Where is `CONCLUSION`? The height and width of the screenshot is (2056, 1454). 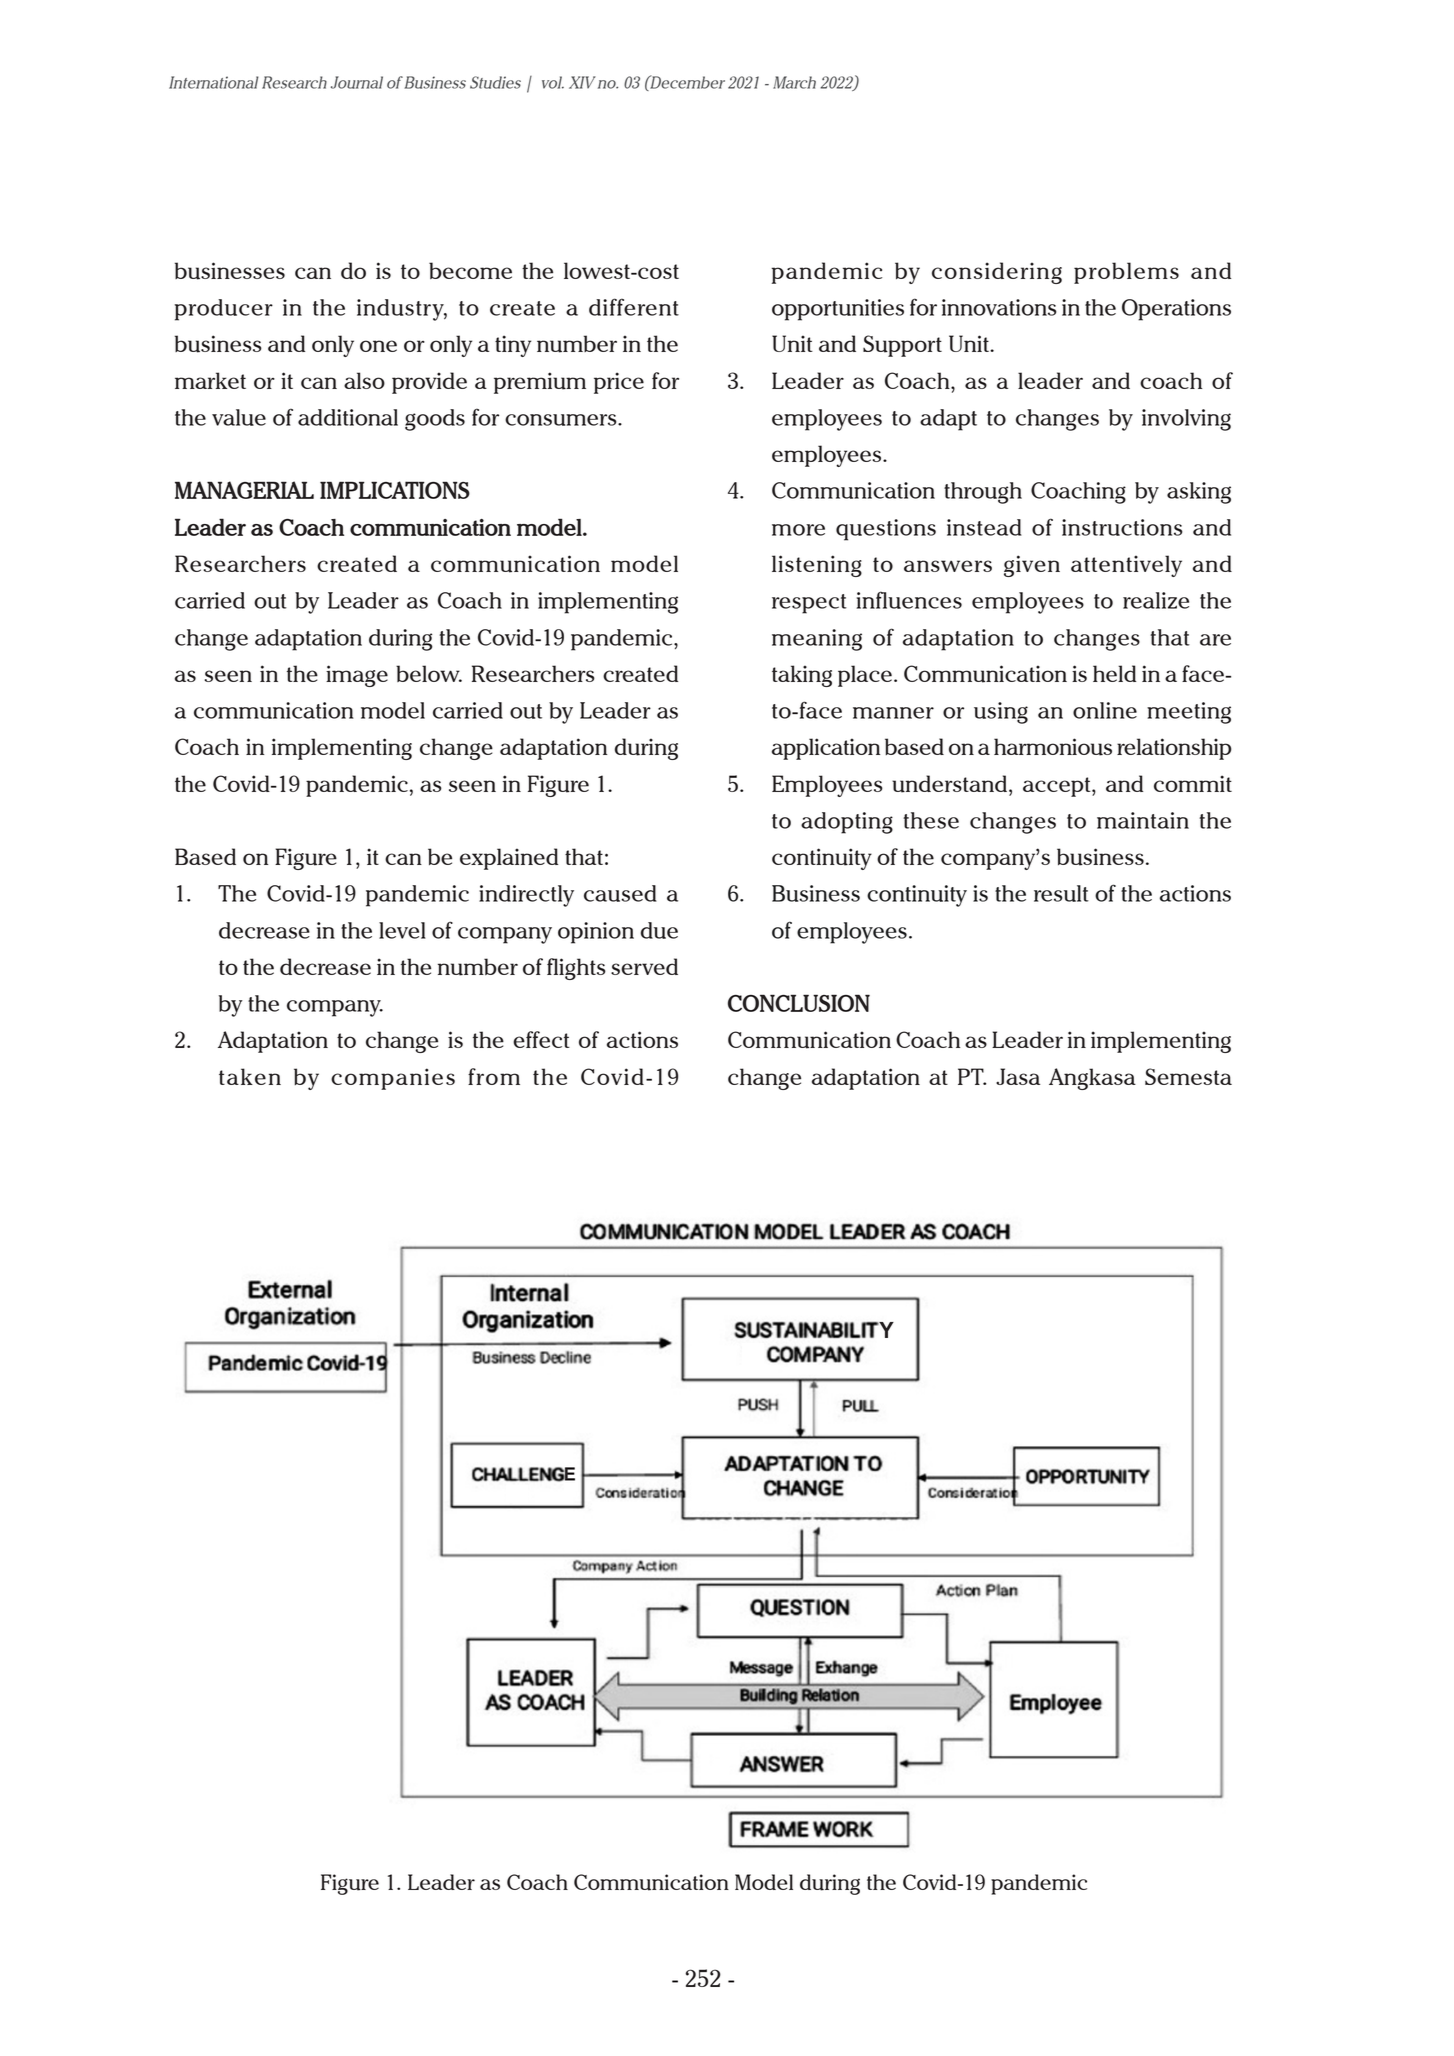 CONCLUSION is located at coordinates (799, 1003).
